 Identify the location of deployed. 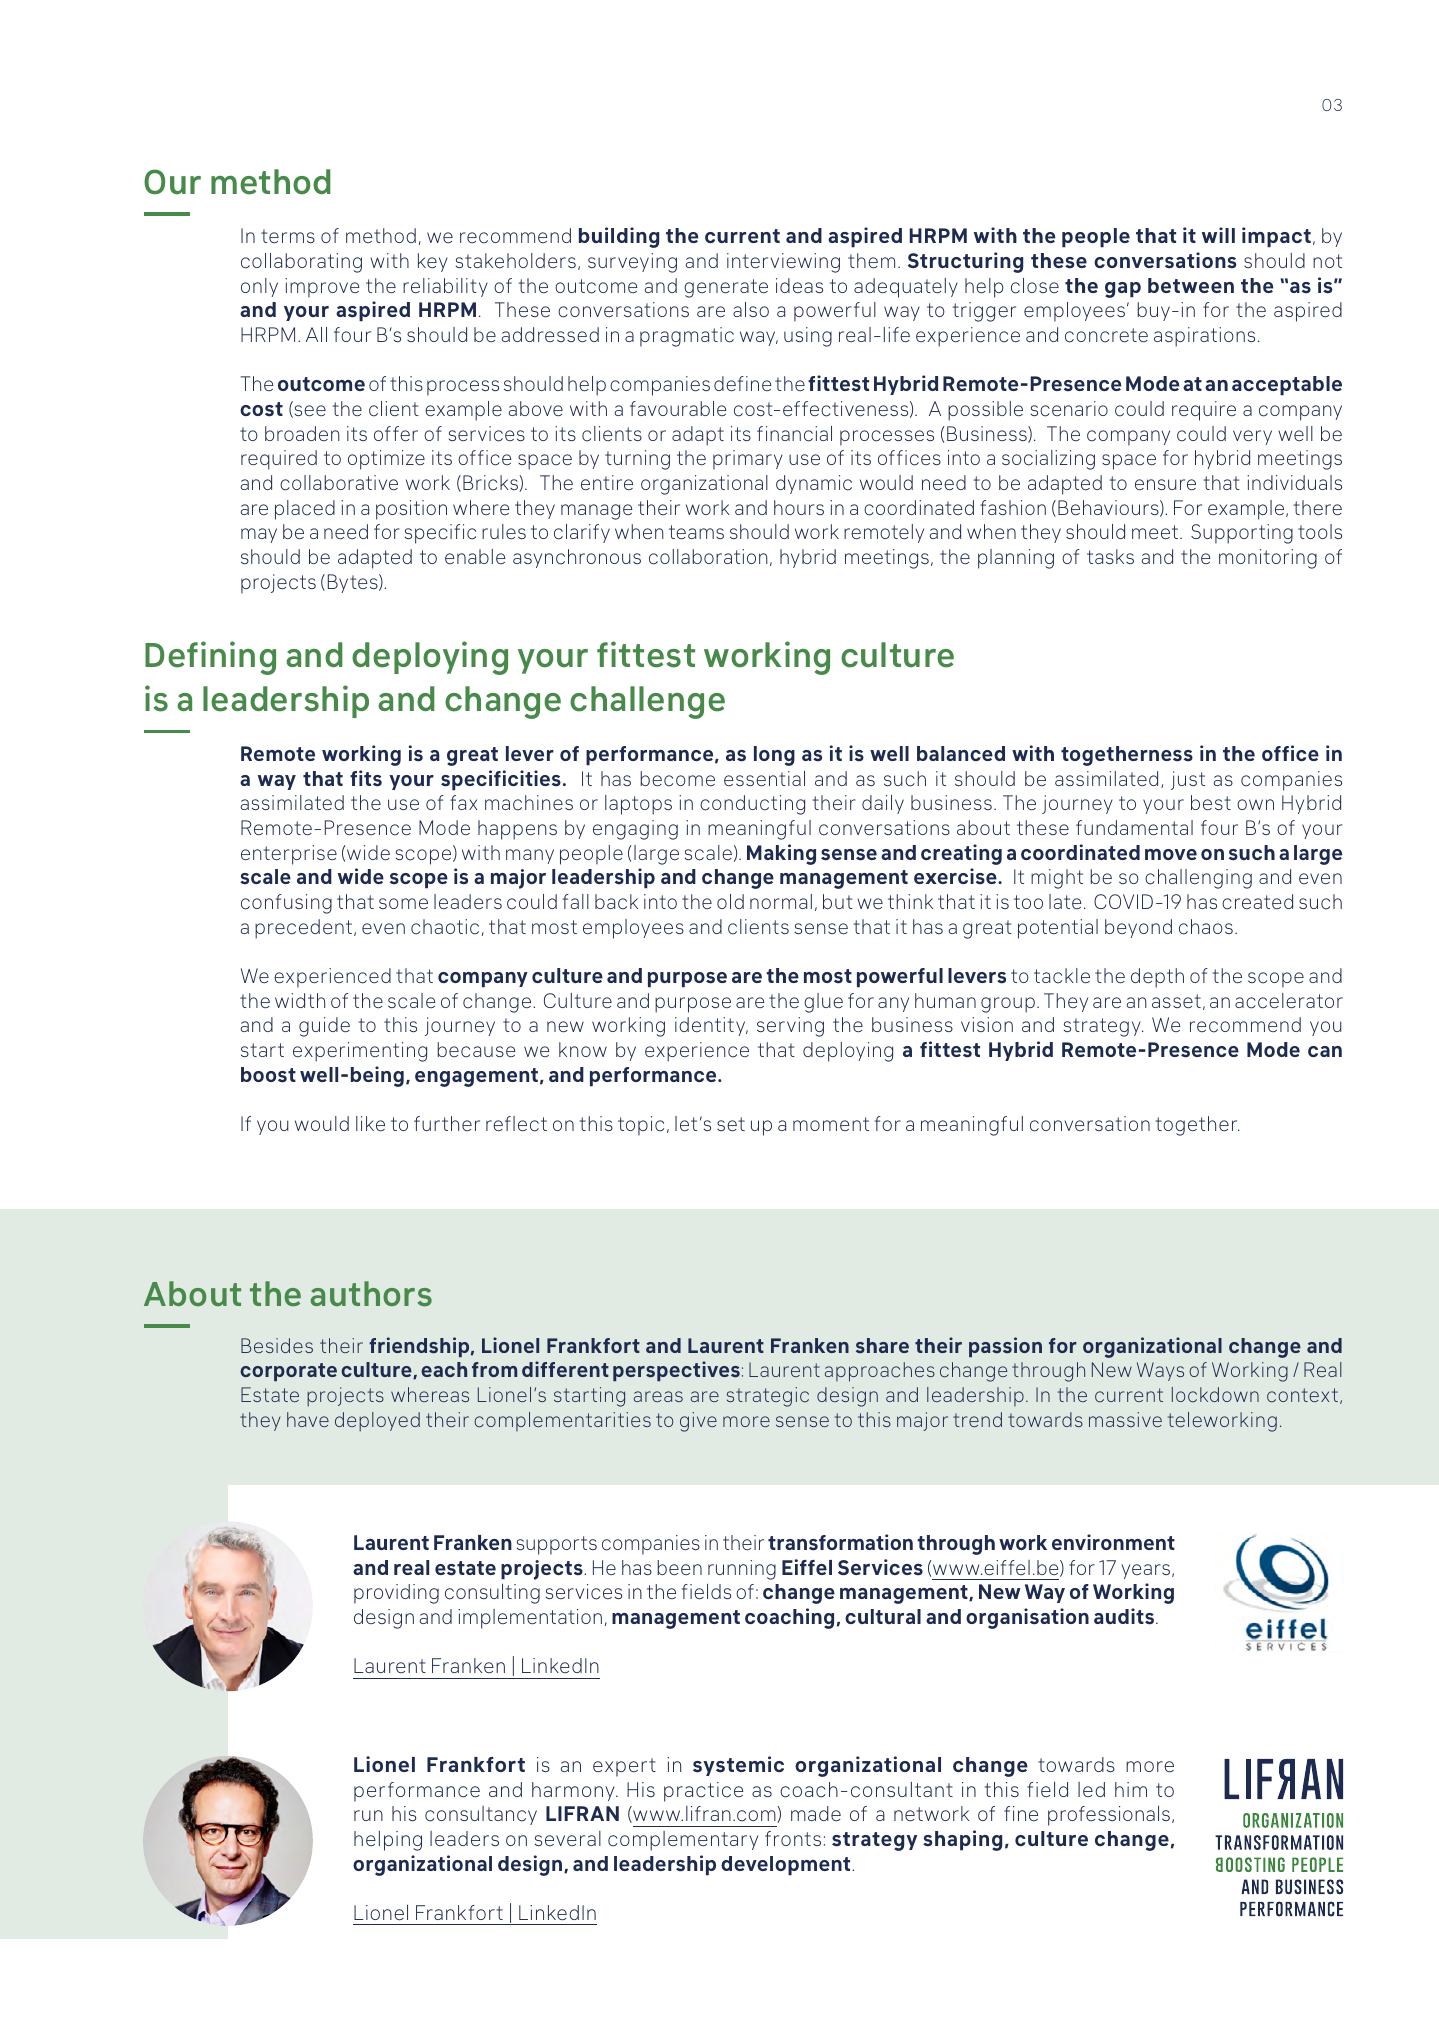
(377, 1422).
